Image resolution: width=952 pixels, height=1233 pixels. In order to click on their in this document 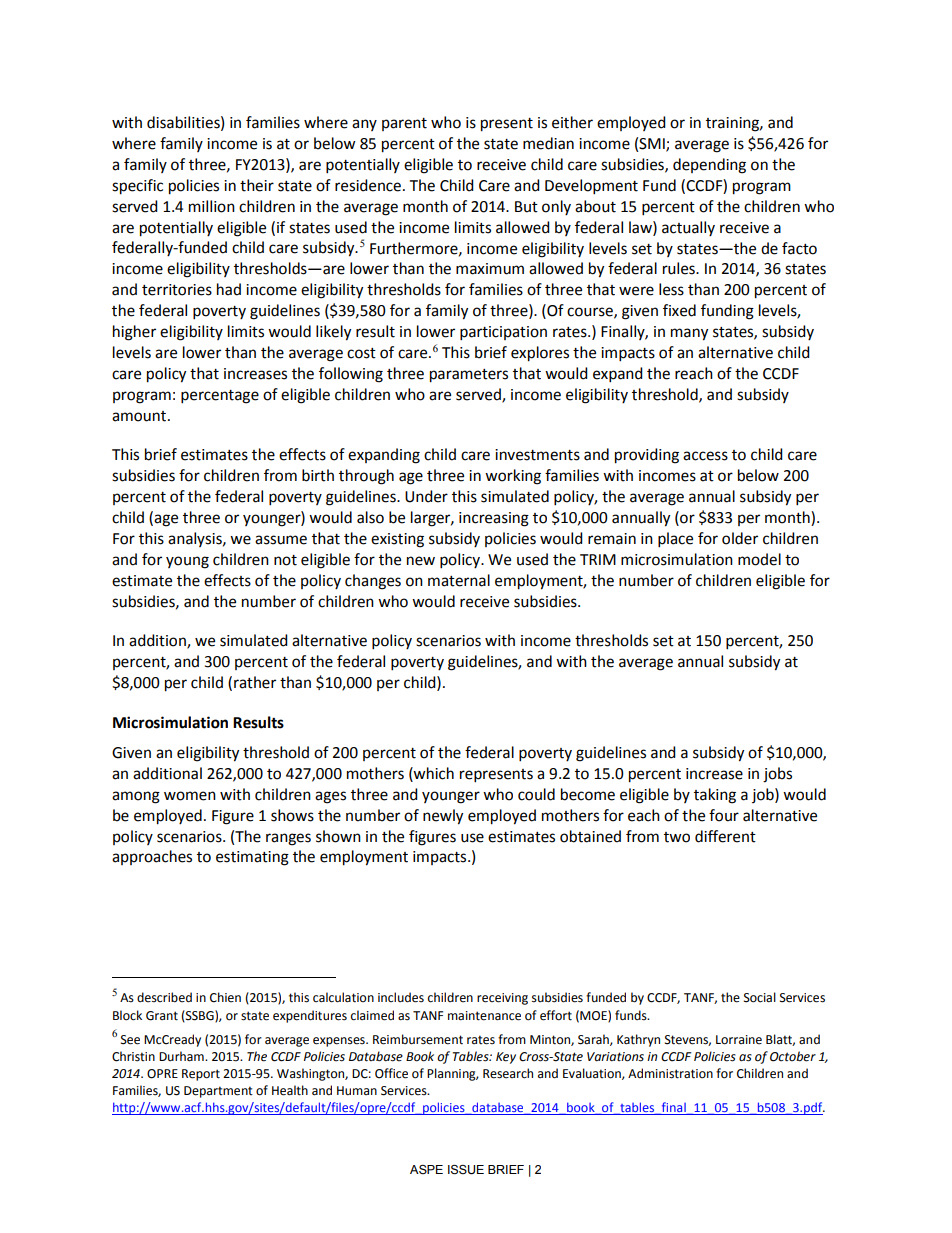, I will do `click(257, 185)`.
